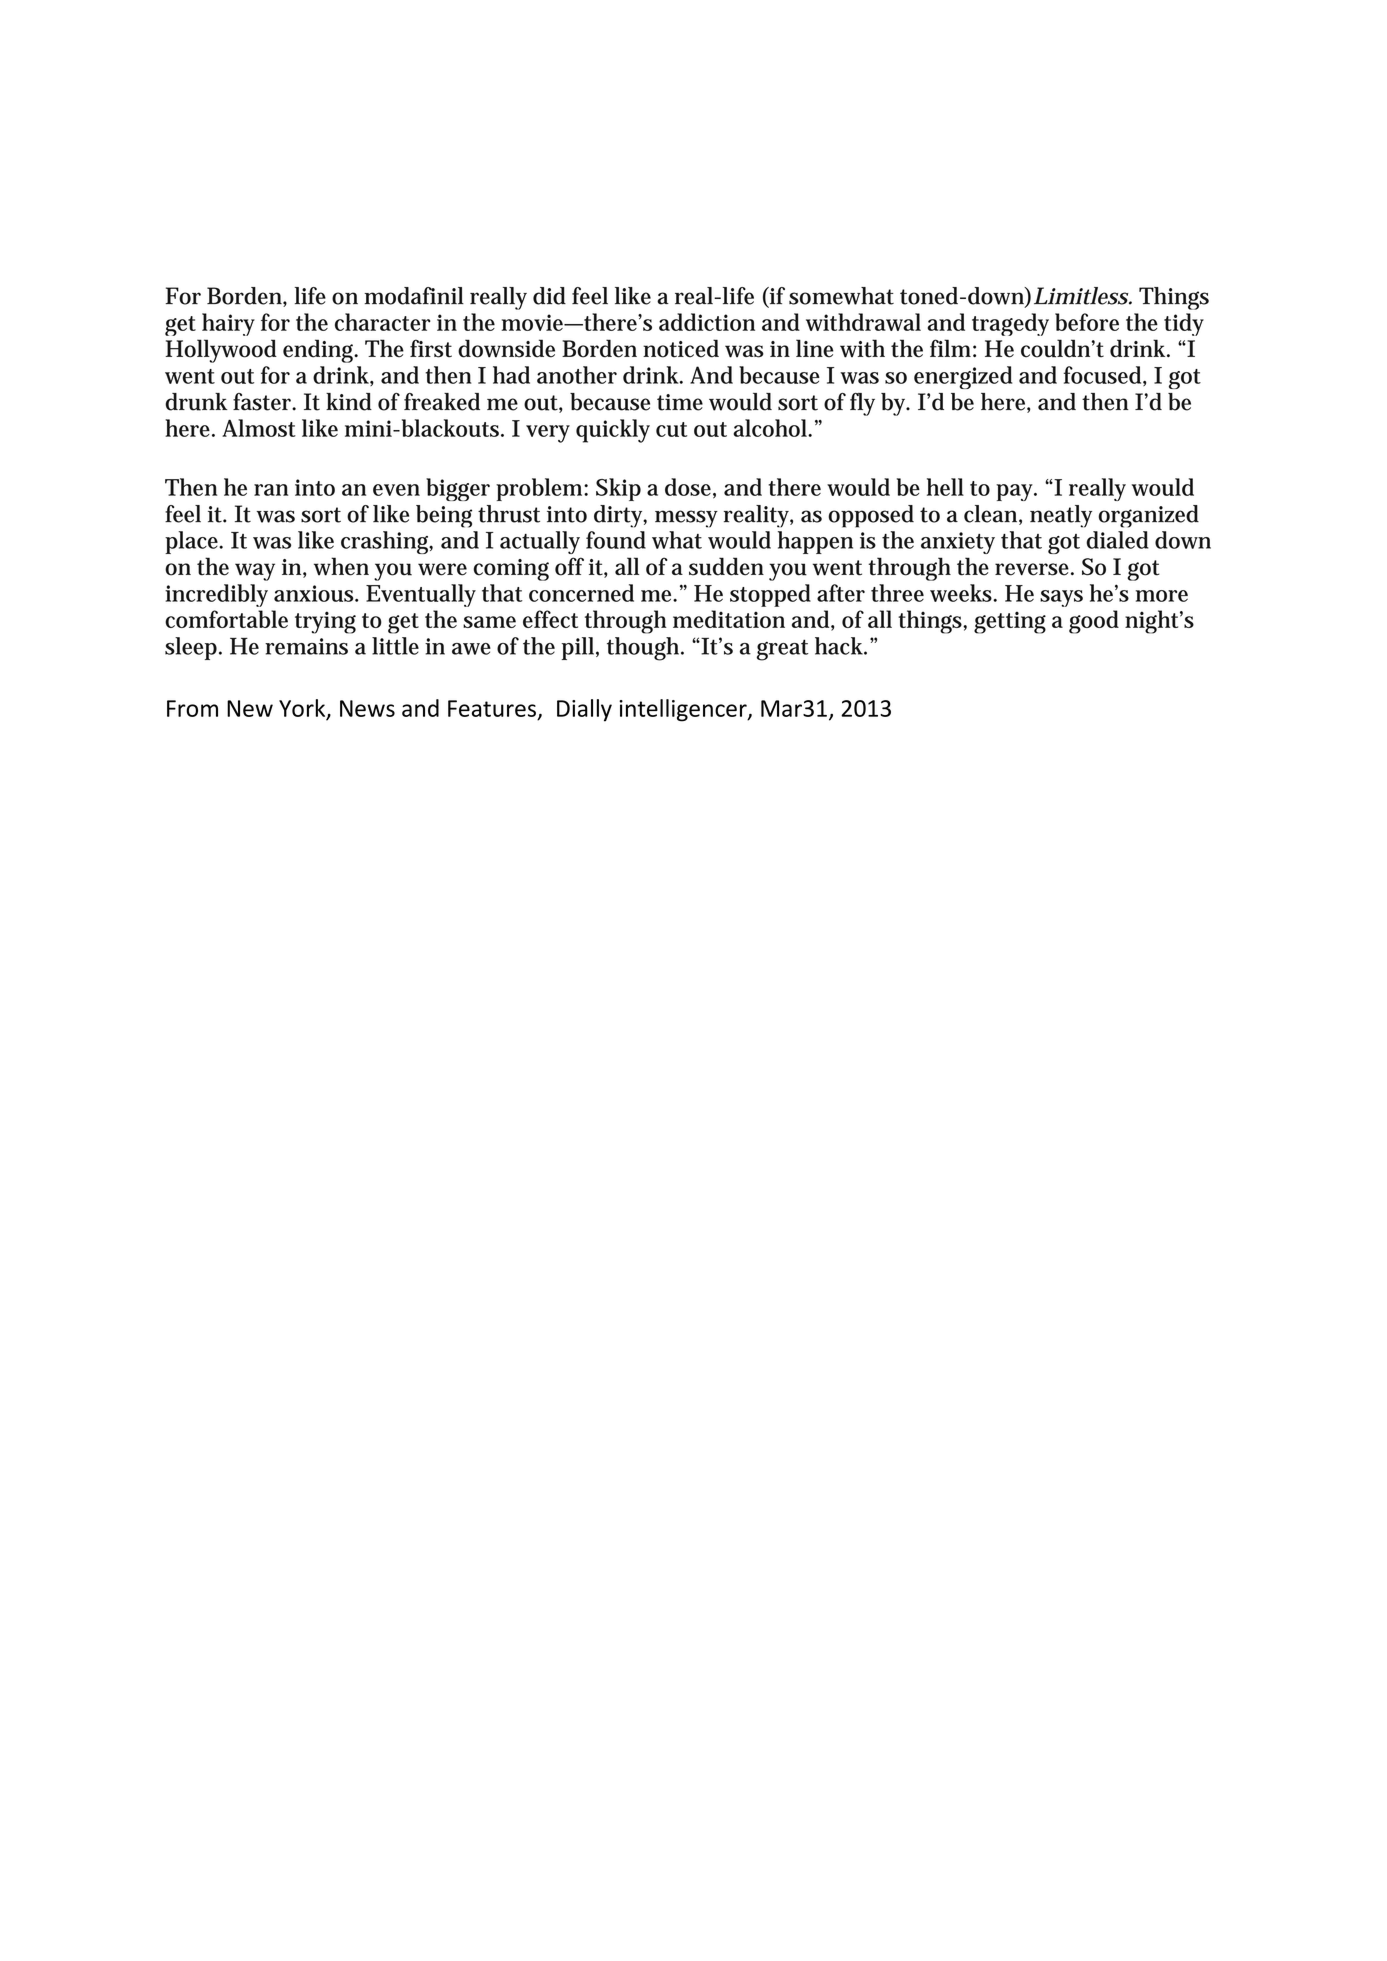  What do you see at coordinates (341, 566) in the image?
I see `when` at bounding box center [341, 566].
